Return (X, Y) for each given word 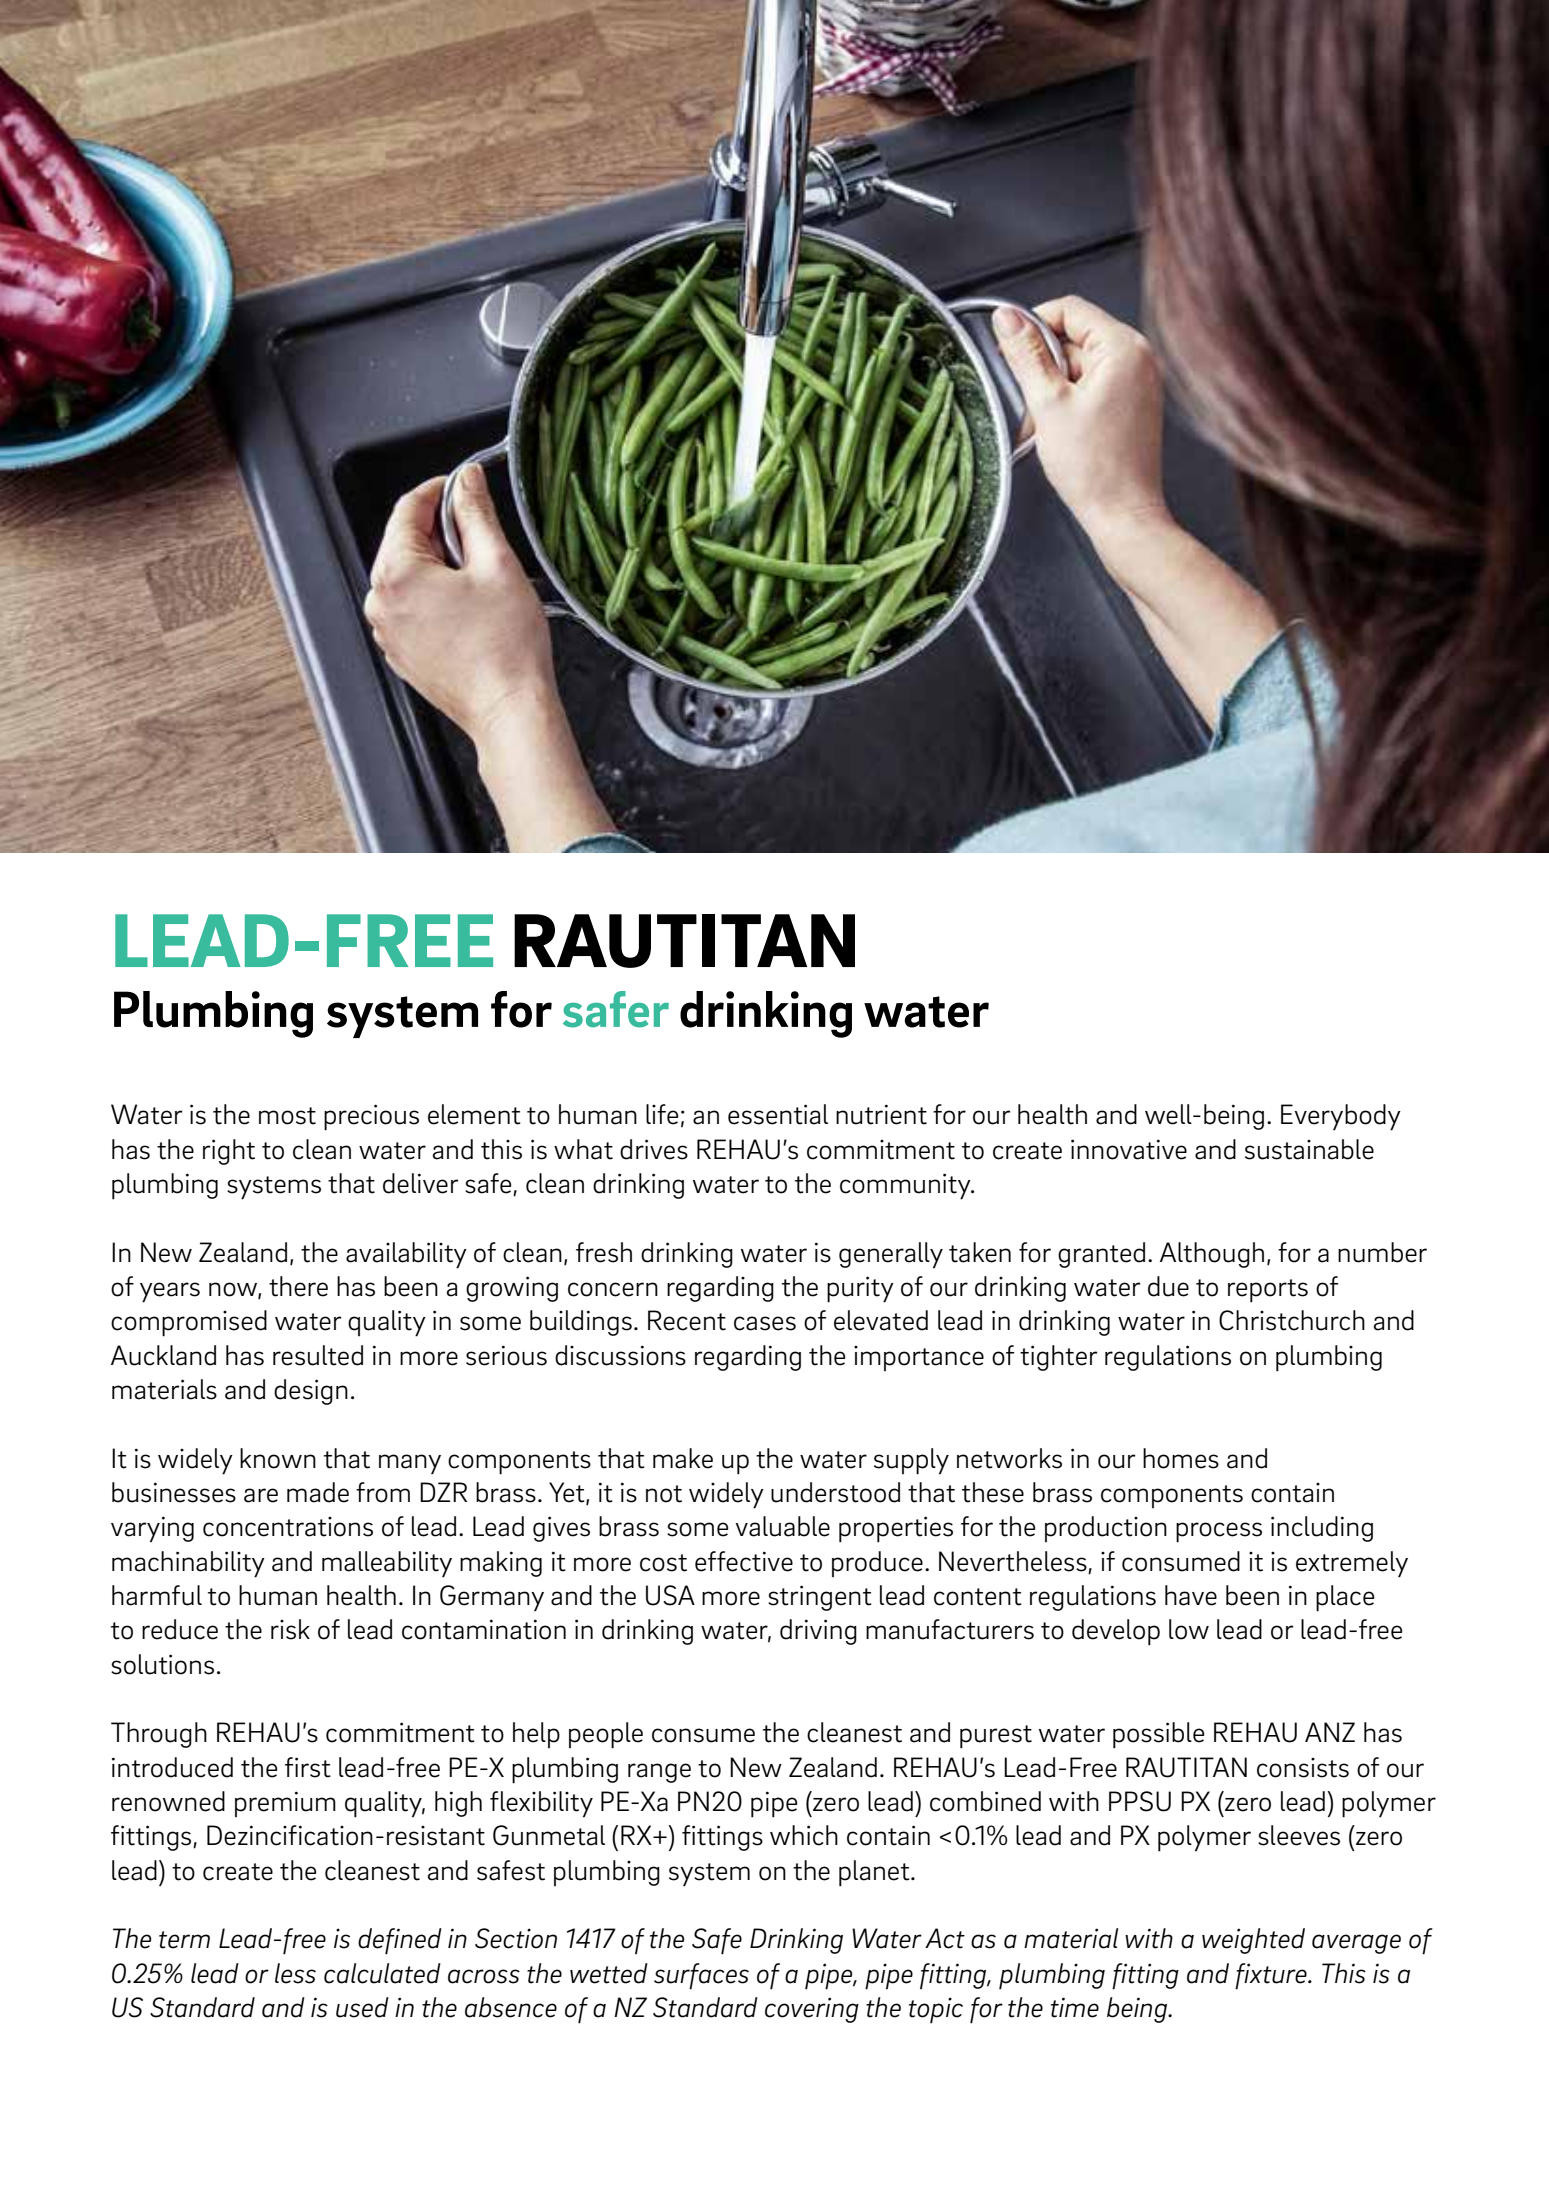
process (1219, 1532)
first (308, 1767)
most (287, 1116)
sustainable (1309, 1149)
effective (744, 1561)
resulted (318, 1355)
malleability (387, 1564)
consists (1303, 1768)
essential (778, 1114)
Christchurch (1292, 1320)
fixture (1272, 1976)
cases (765, 1323)
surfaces (701, 1976)
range (659, 1773)
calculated (382, 1973)
